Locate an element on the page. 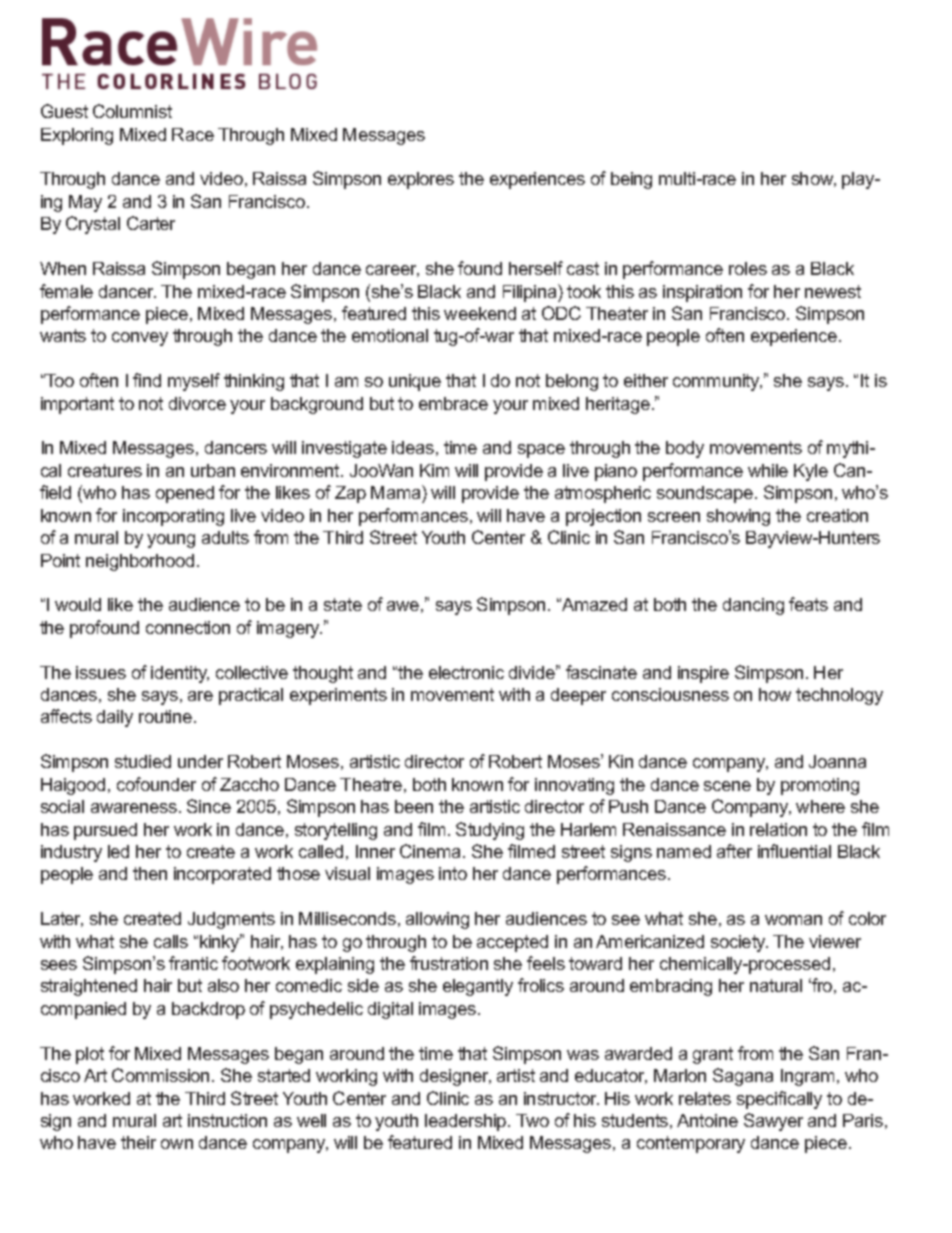 The width and height of the image is (952, 1233). their is located at coordinates (138, 1142).
